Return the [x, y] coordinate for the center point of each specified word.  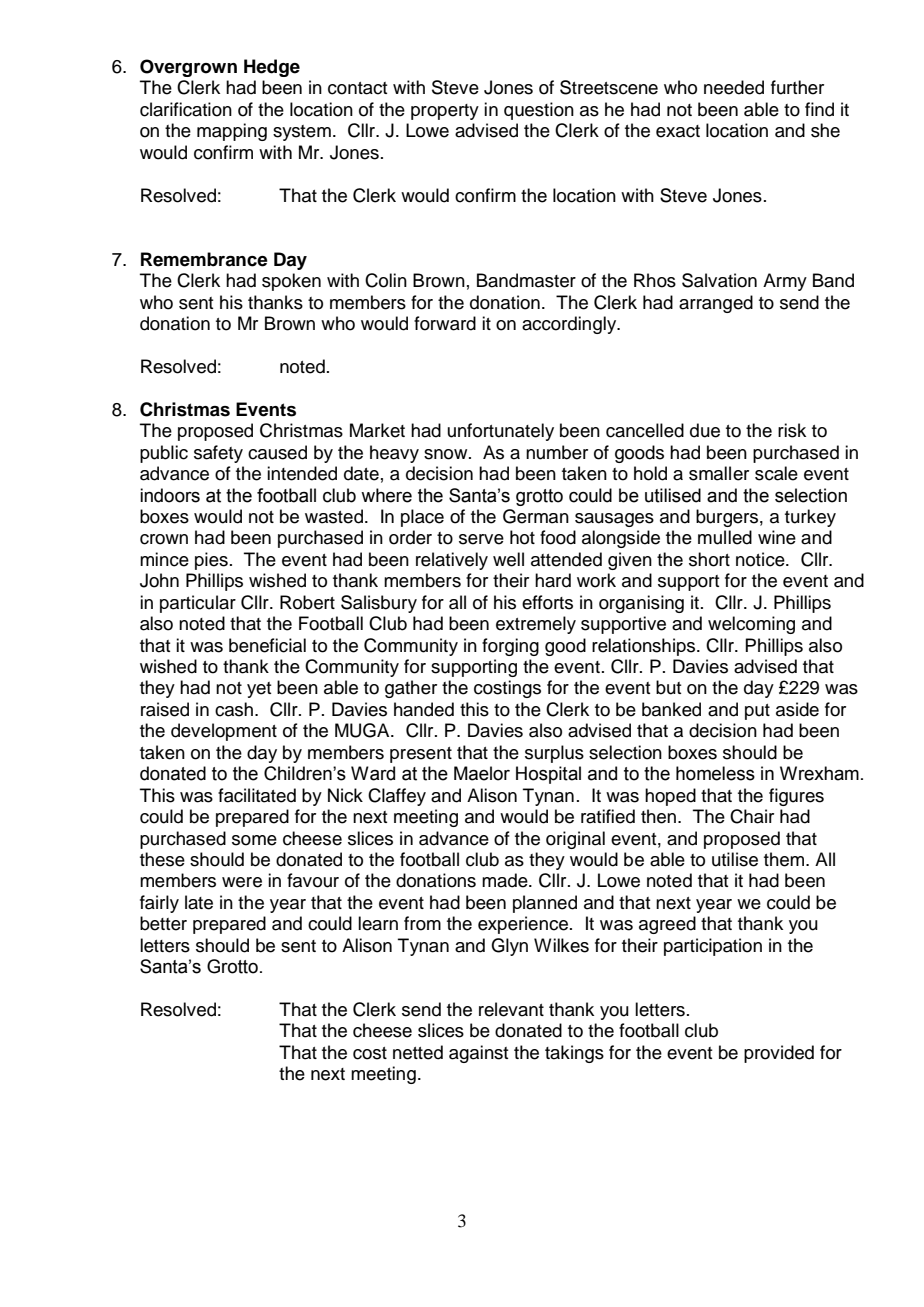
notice [761, 559]
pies [211, 561]
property [445, 112]
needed [734, 87]
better [163, 923]
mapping [232, 132]
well [508, 559]
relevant [511, 1009]
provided [779, 1054]
